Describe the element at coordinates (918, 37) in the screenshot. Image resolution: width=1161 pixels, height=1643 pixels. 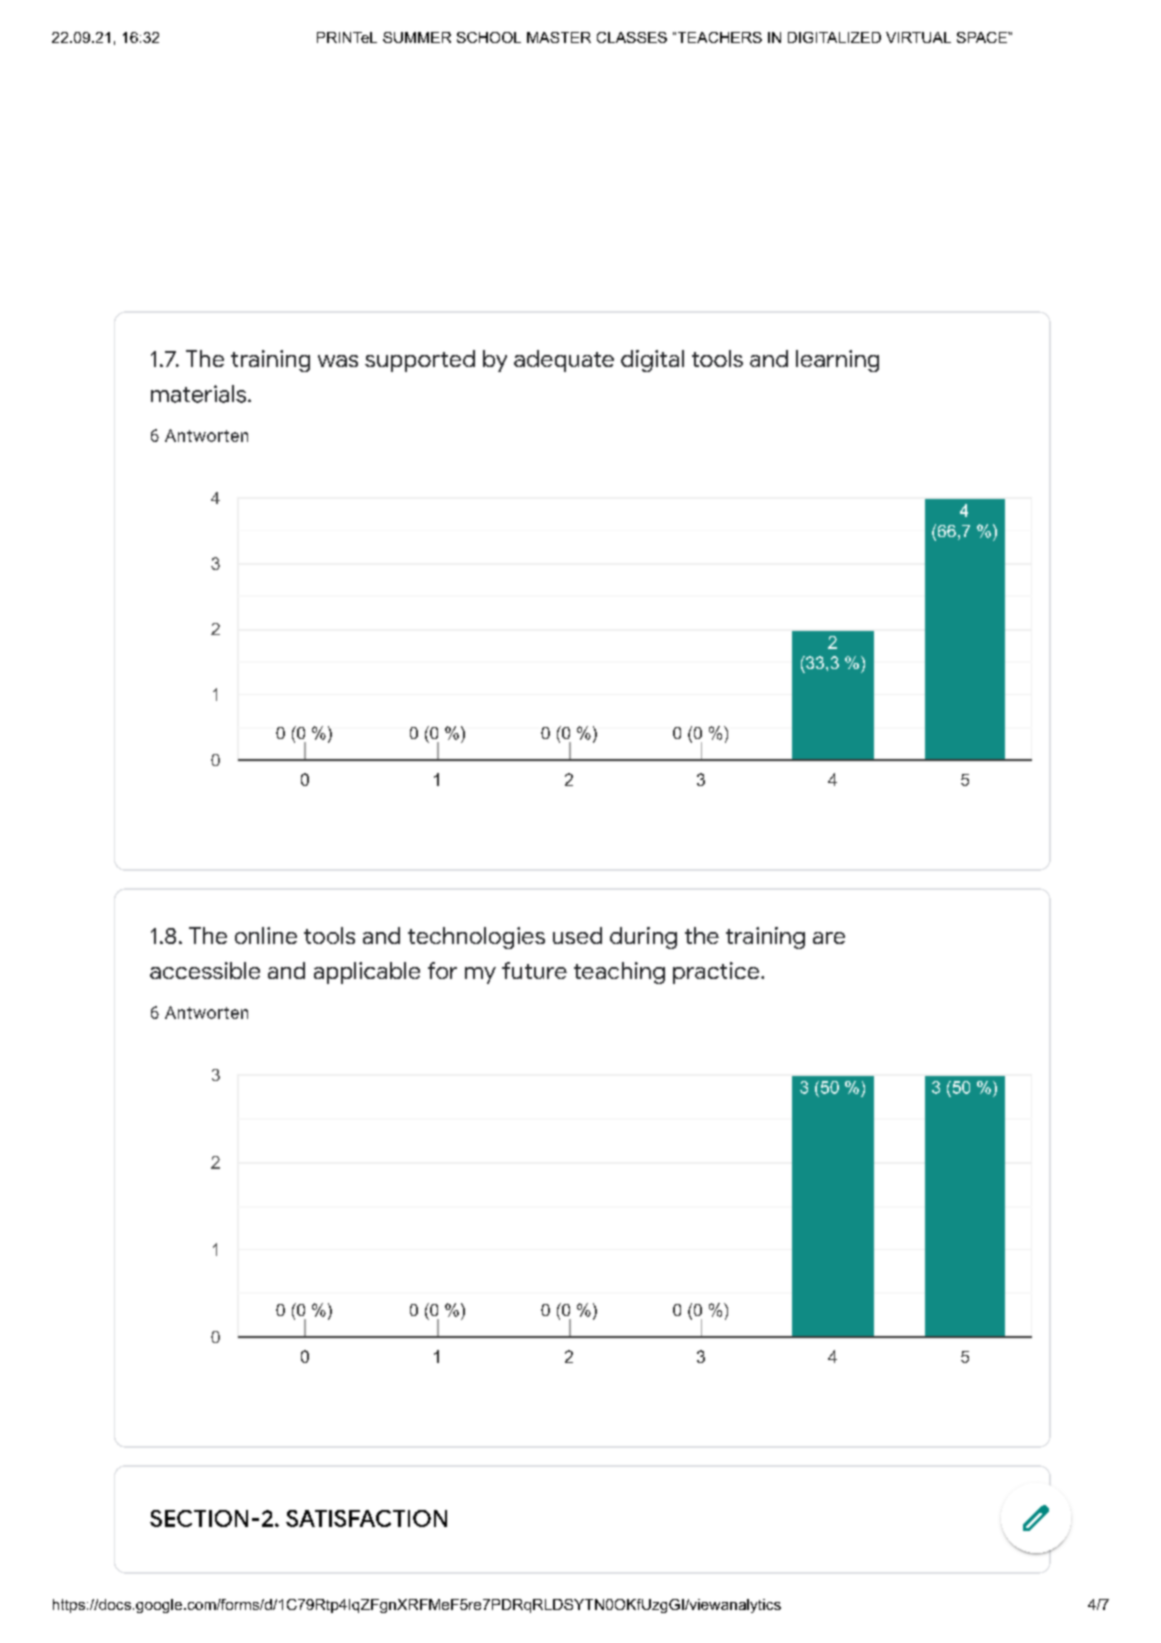
I see `VIRTUAL` at that location.
